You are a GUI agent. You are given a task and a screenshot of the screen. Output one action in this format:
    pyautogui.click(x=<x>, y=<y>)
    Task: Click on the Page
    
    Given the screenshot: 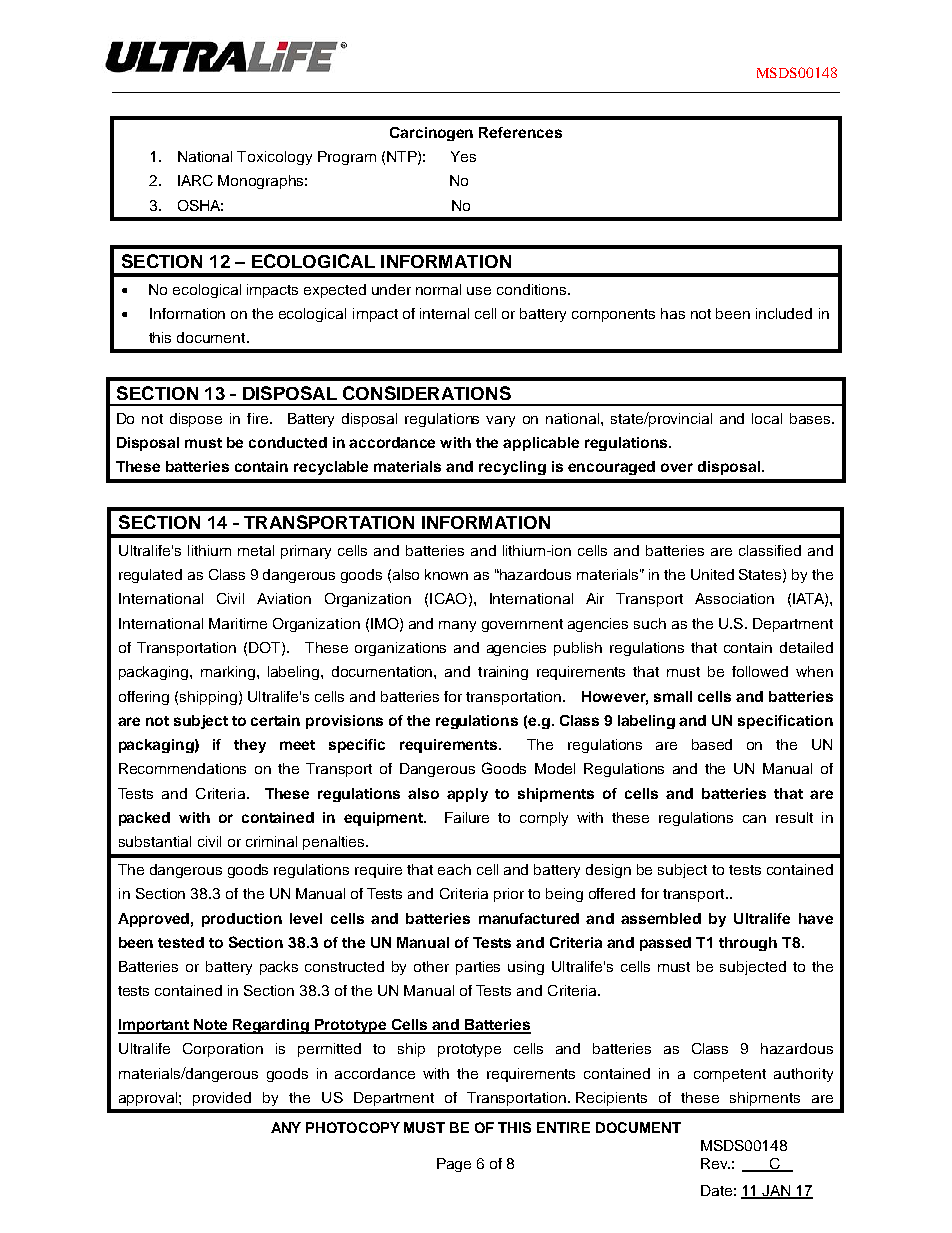 What is the action you would take?
    pyautogui.click(x=454, y=1165)
